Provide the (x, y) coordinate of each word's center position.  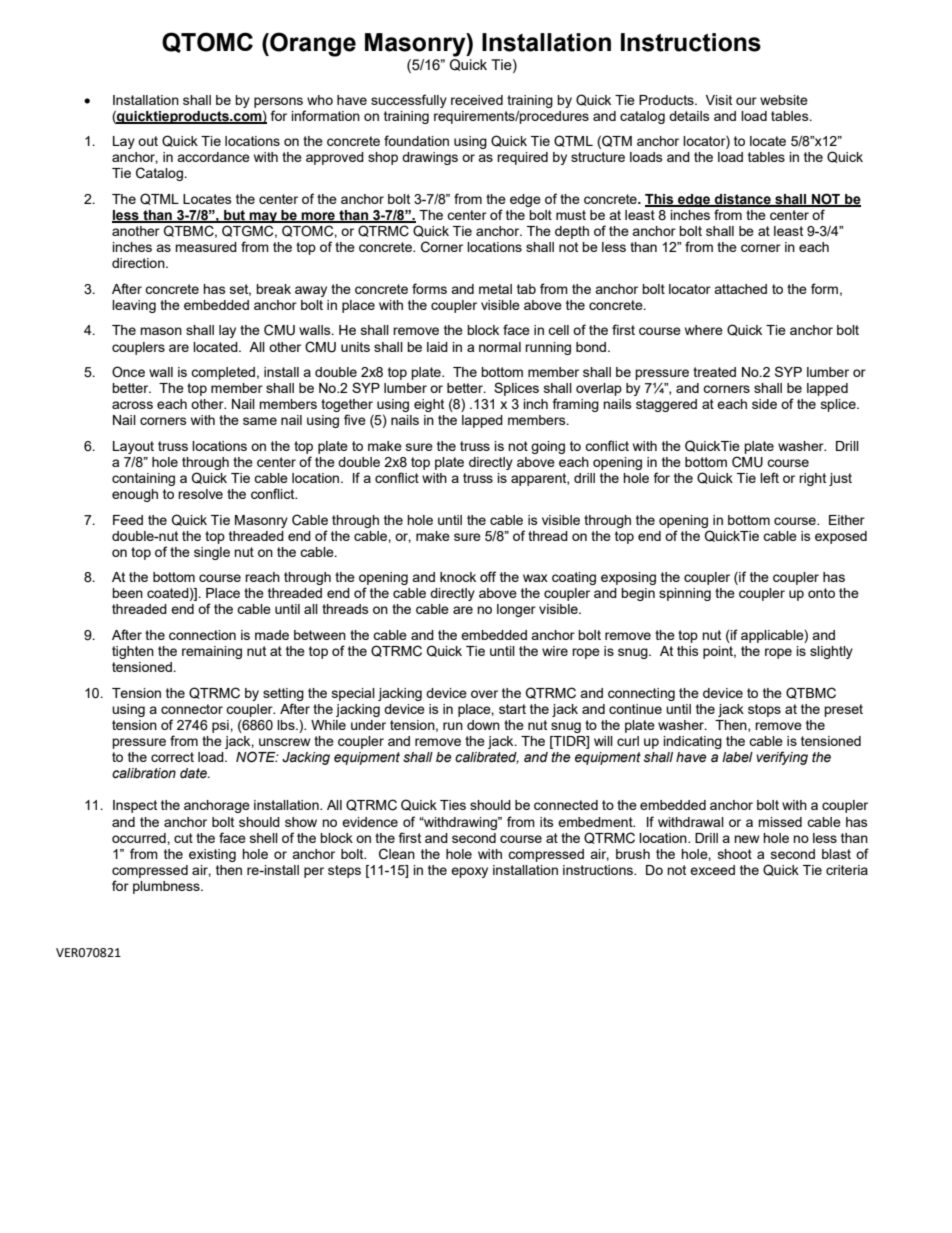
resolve (200, 494)
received (477, 100)
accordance (213, 157)
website (784, 100)
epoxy (469, 872)
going (548, 447)
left (769, 477)
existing (212, 855)
